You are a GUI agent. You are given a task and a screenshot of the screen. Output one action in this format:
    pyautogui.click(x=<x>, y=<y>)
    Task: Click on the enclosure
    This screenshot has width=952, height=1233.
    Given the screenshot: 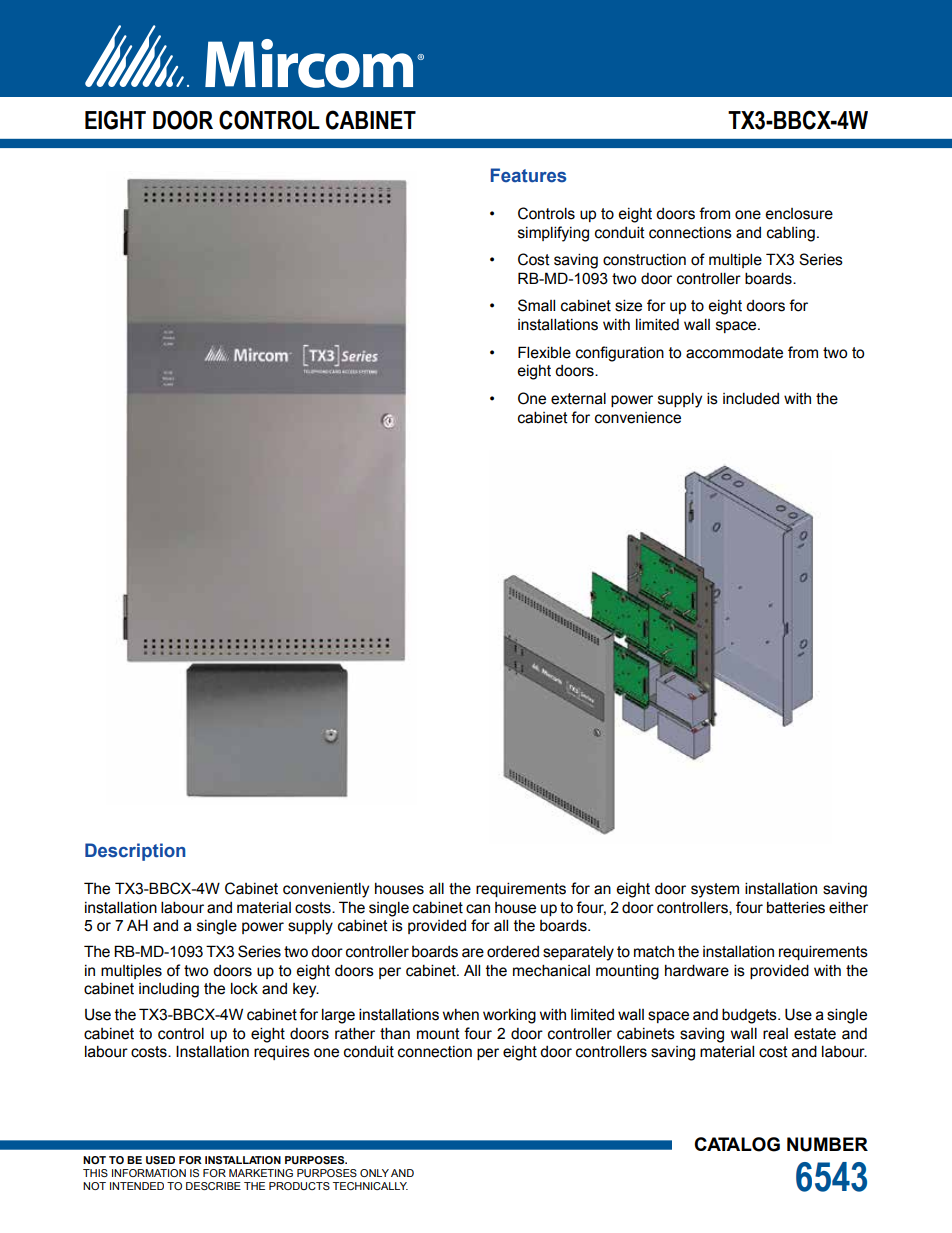 What is the action you would take?
    pyautogui.click(x=799, y=214)
